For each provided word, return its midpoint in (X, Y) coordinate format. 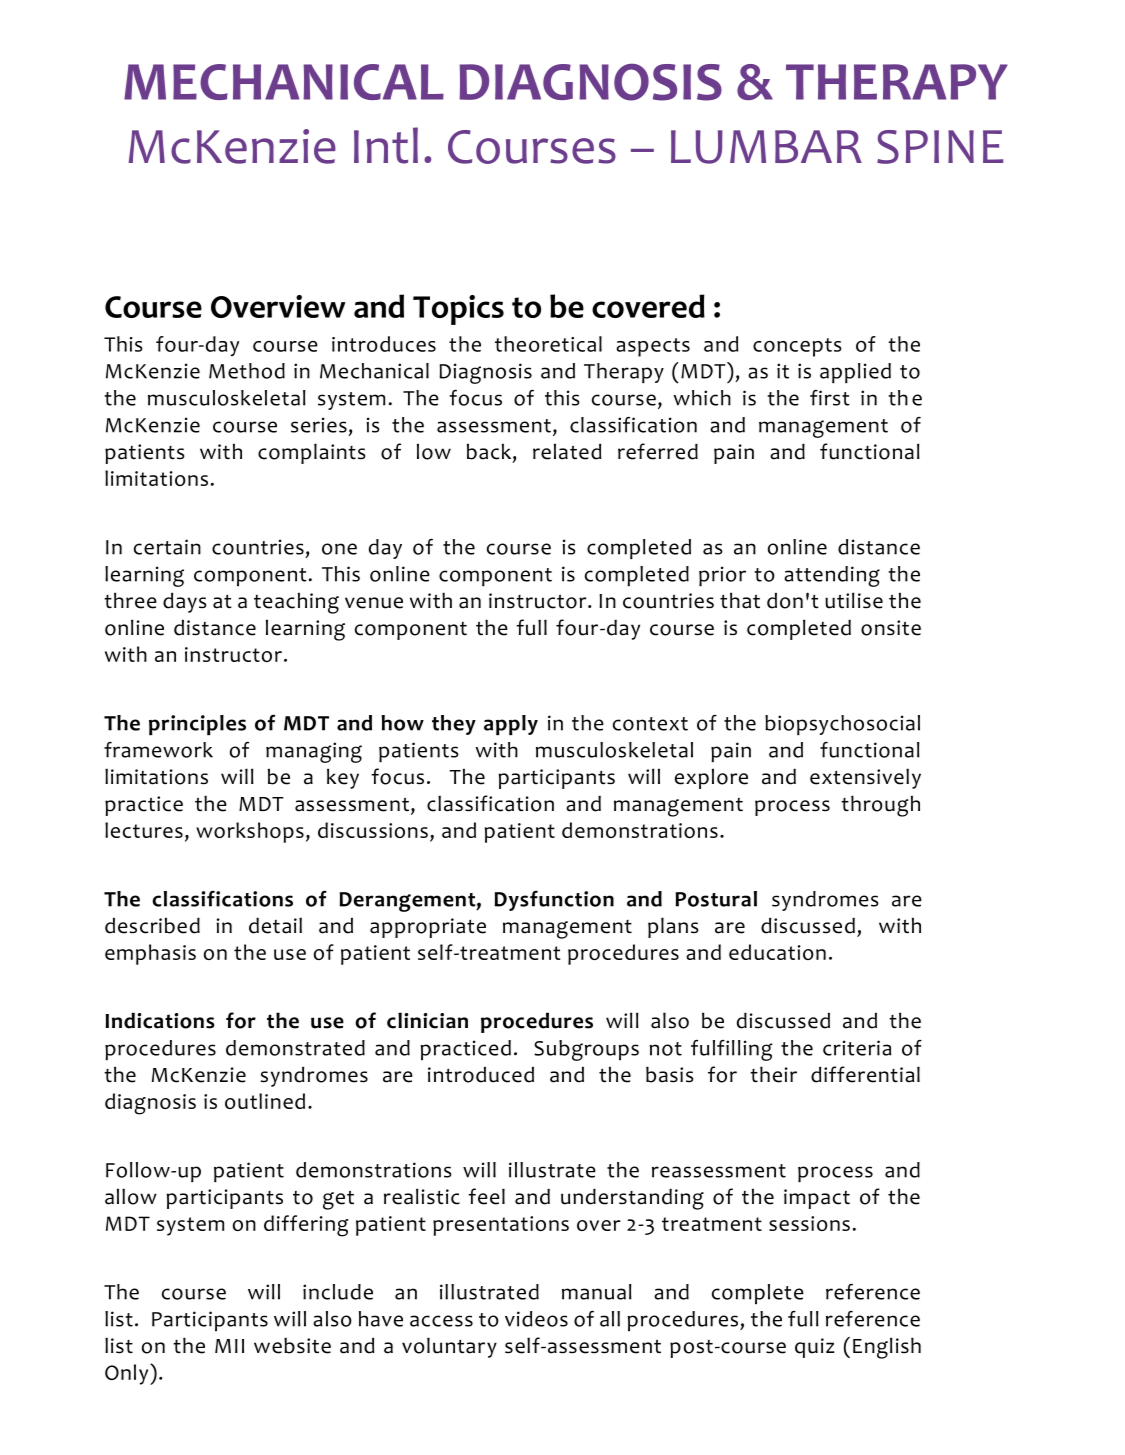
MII (229, 1346)
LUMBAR (766, 147)
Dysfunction (554, 901)
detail (275, 926)
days (184, 602)
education (777, 952)
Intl (386, 145)
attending (832, 576)
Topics (458, 310)
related (567, 451)
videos (536, 1319)
